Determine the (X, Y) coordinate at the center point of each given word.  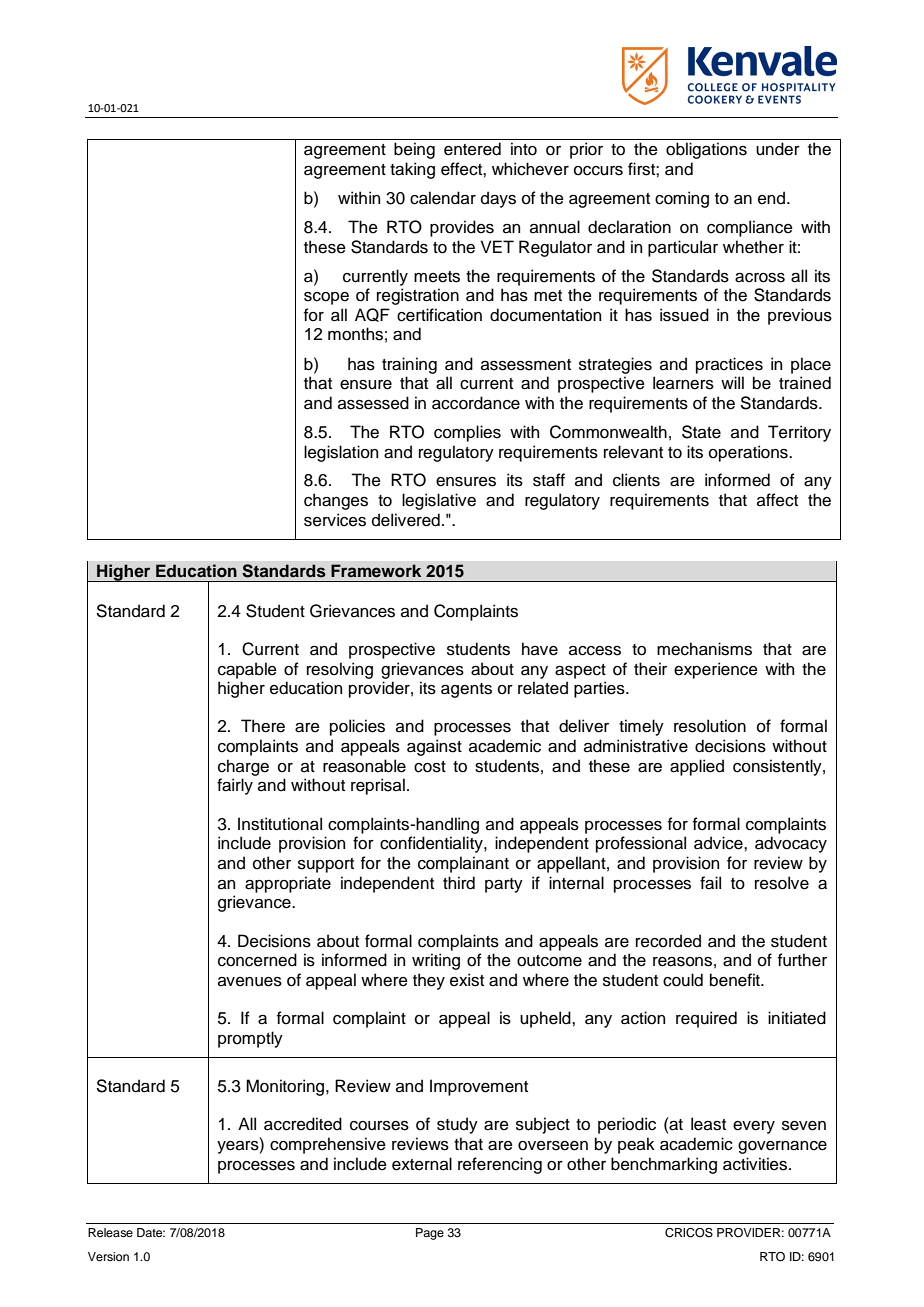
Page (430, 1234)
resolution (710, 726)
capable (247, 670)
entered (472, 149)
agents (466, 690)
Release (110, 1232)
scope (326, 298)
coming (682, 199)
